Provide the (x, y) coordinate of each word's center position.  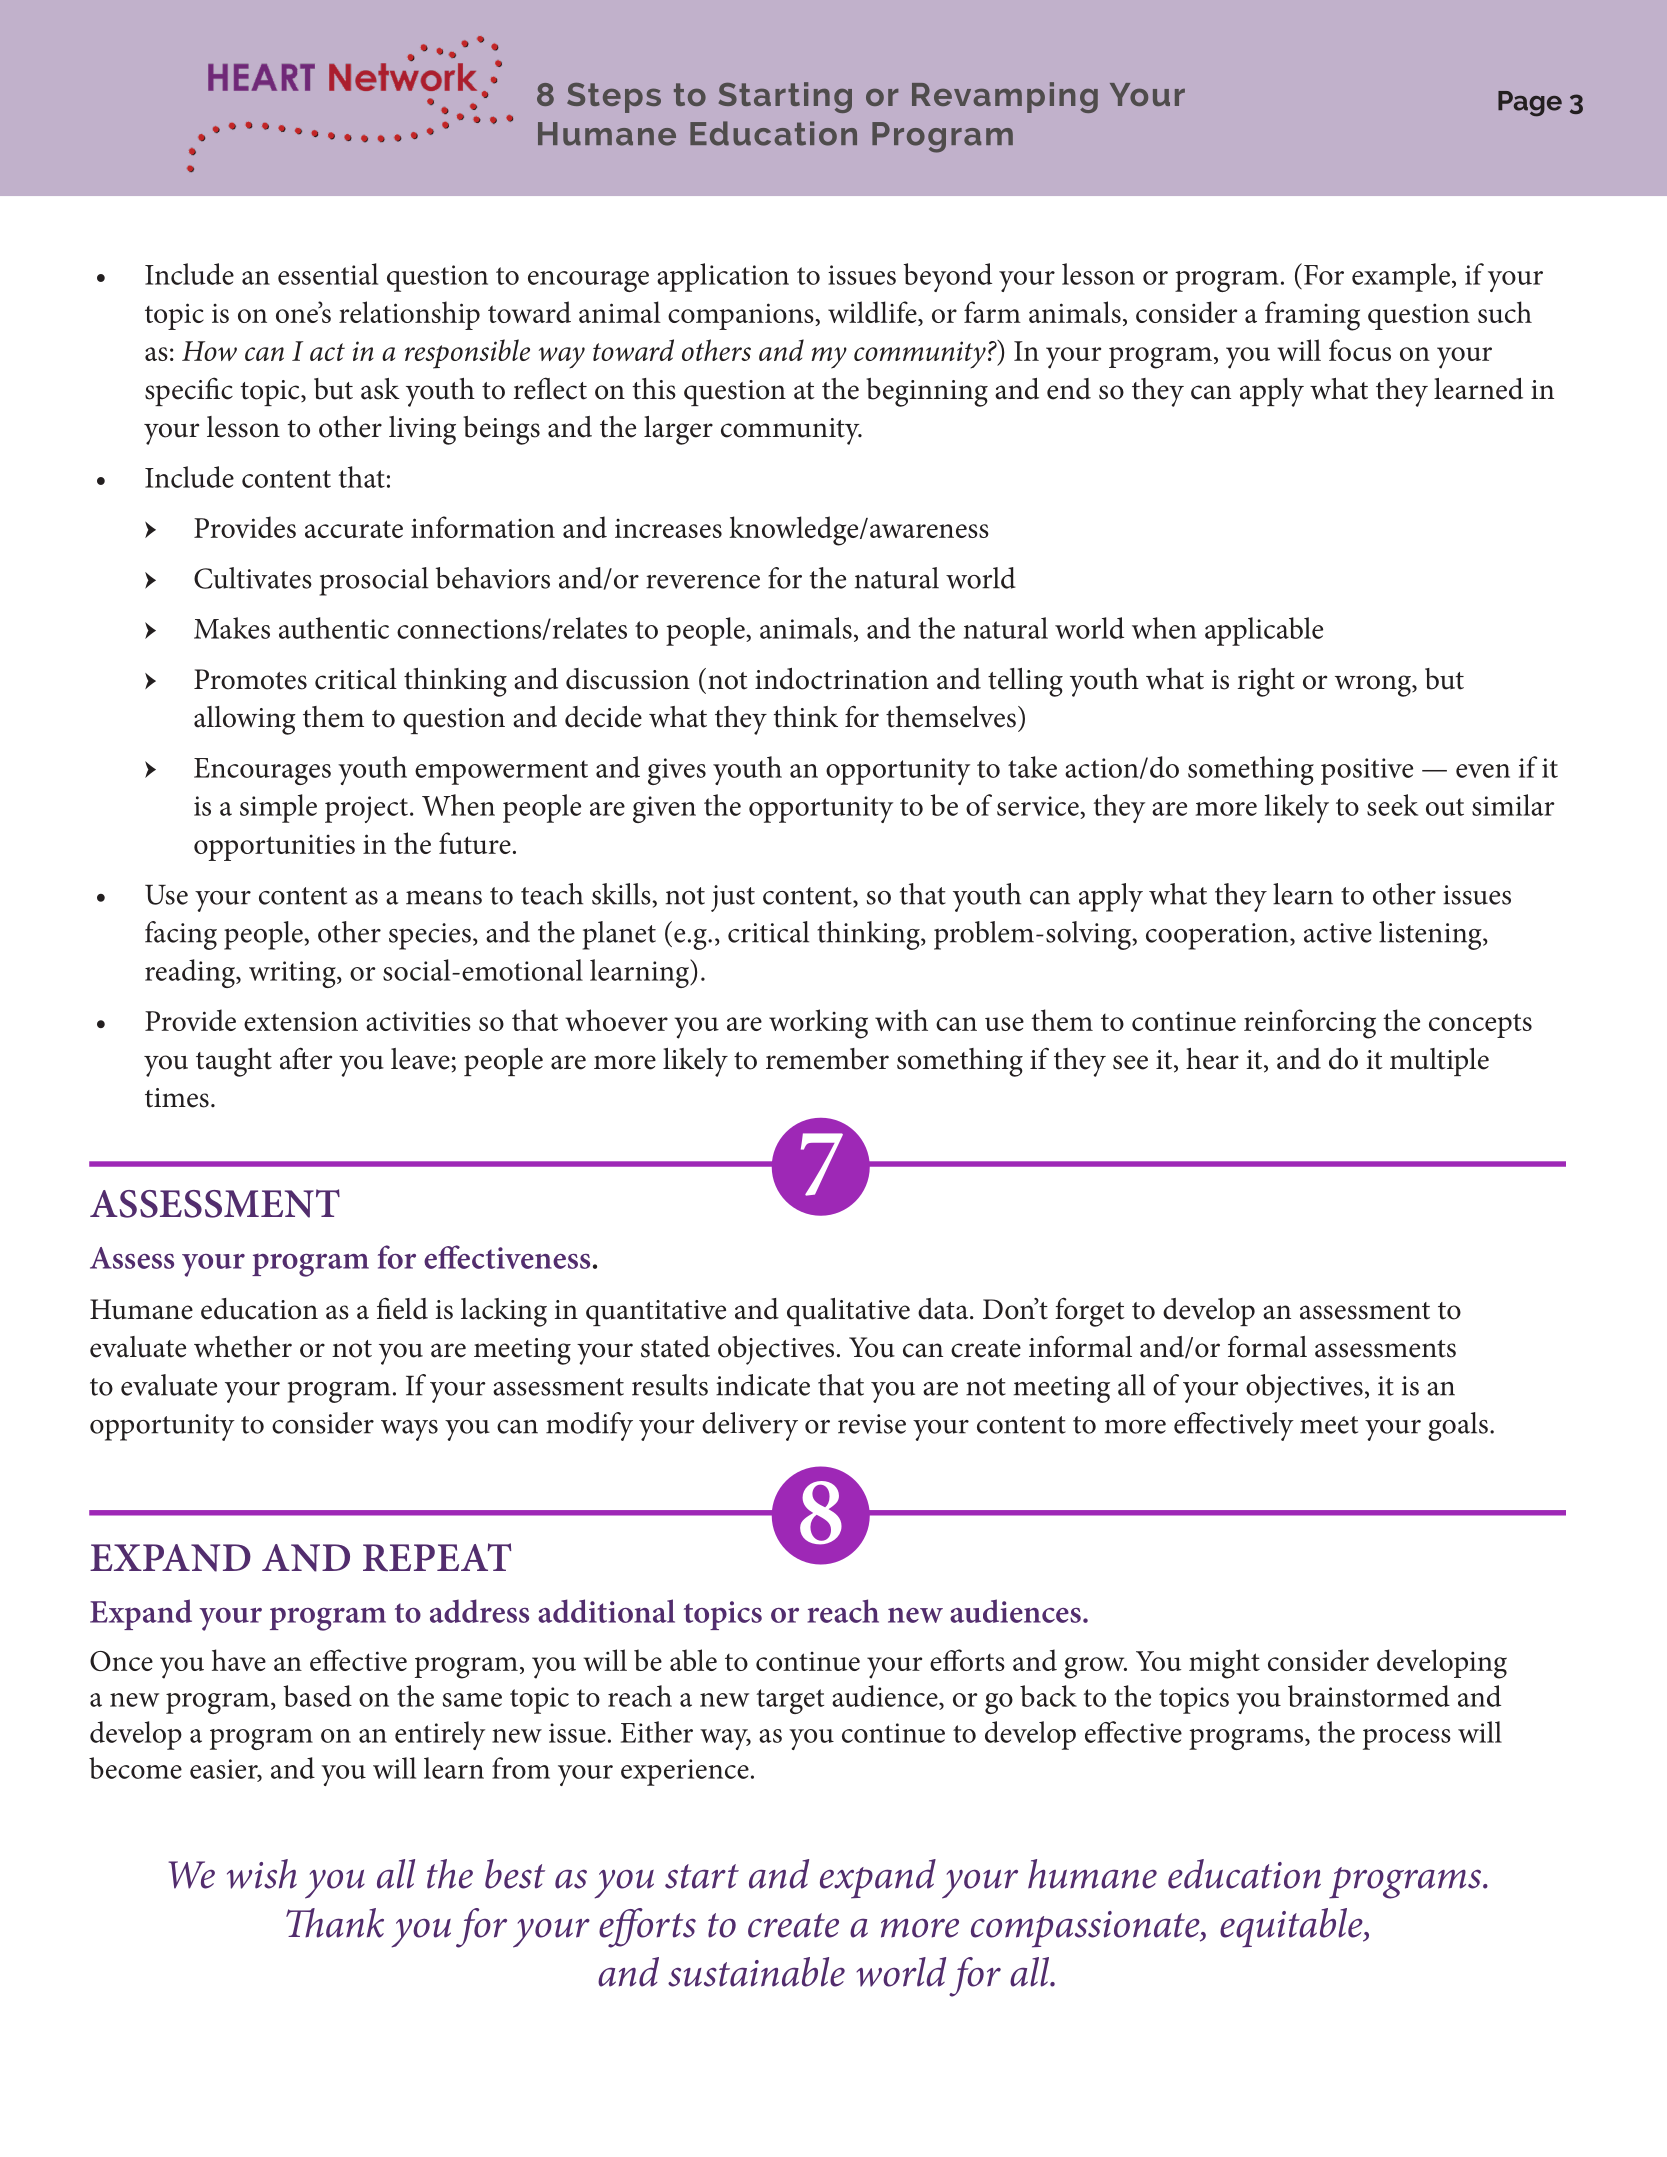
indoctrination (842, 679)
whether (243, 1347)
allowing (245, 720)
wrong (1374, 686)
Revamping (1005, 97)
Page (1530, 104)
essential (328, 274)
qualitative (848, 1312)
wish (262, 1874)
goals (1458, 1426)
